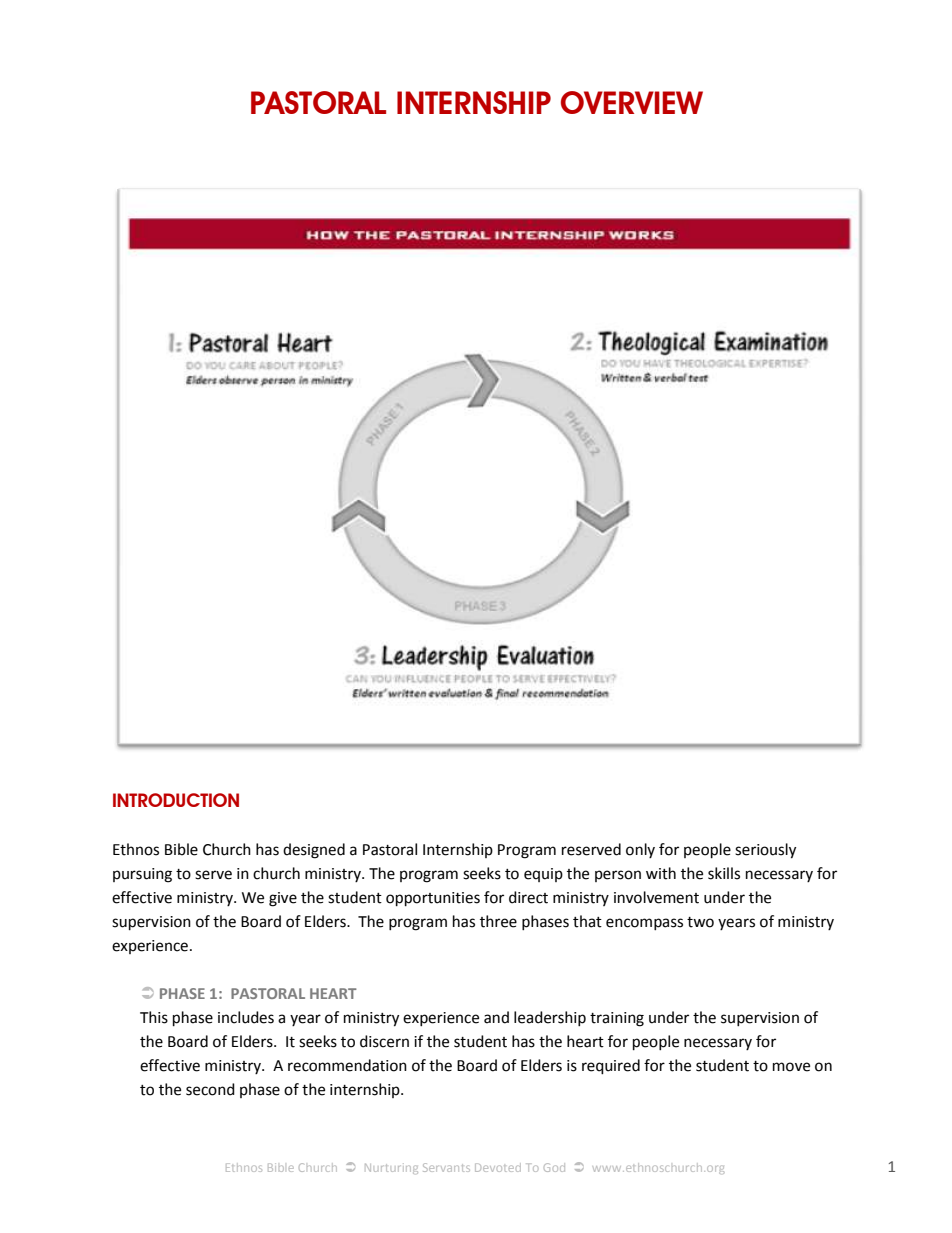 This screenshot has width=952, height=1233. Describe the element at coordinates (661, 873) in the screenshot. I see `with` at that location.
